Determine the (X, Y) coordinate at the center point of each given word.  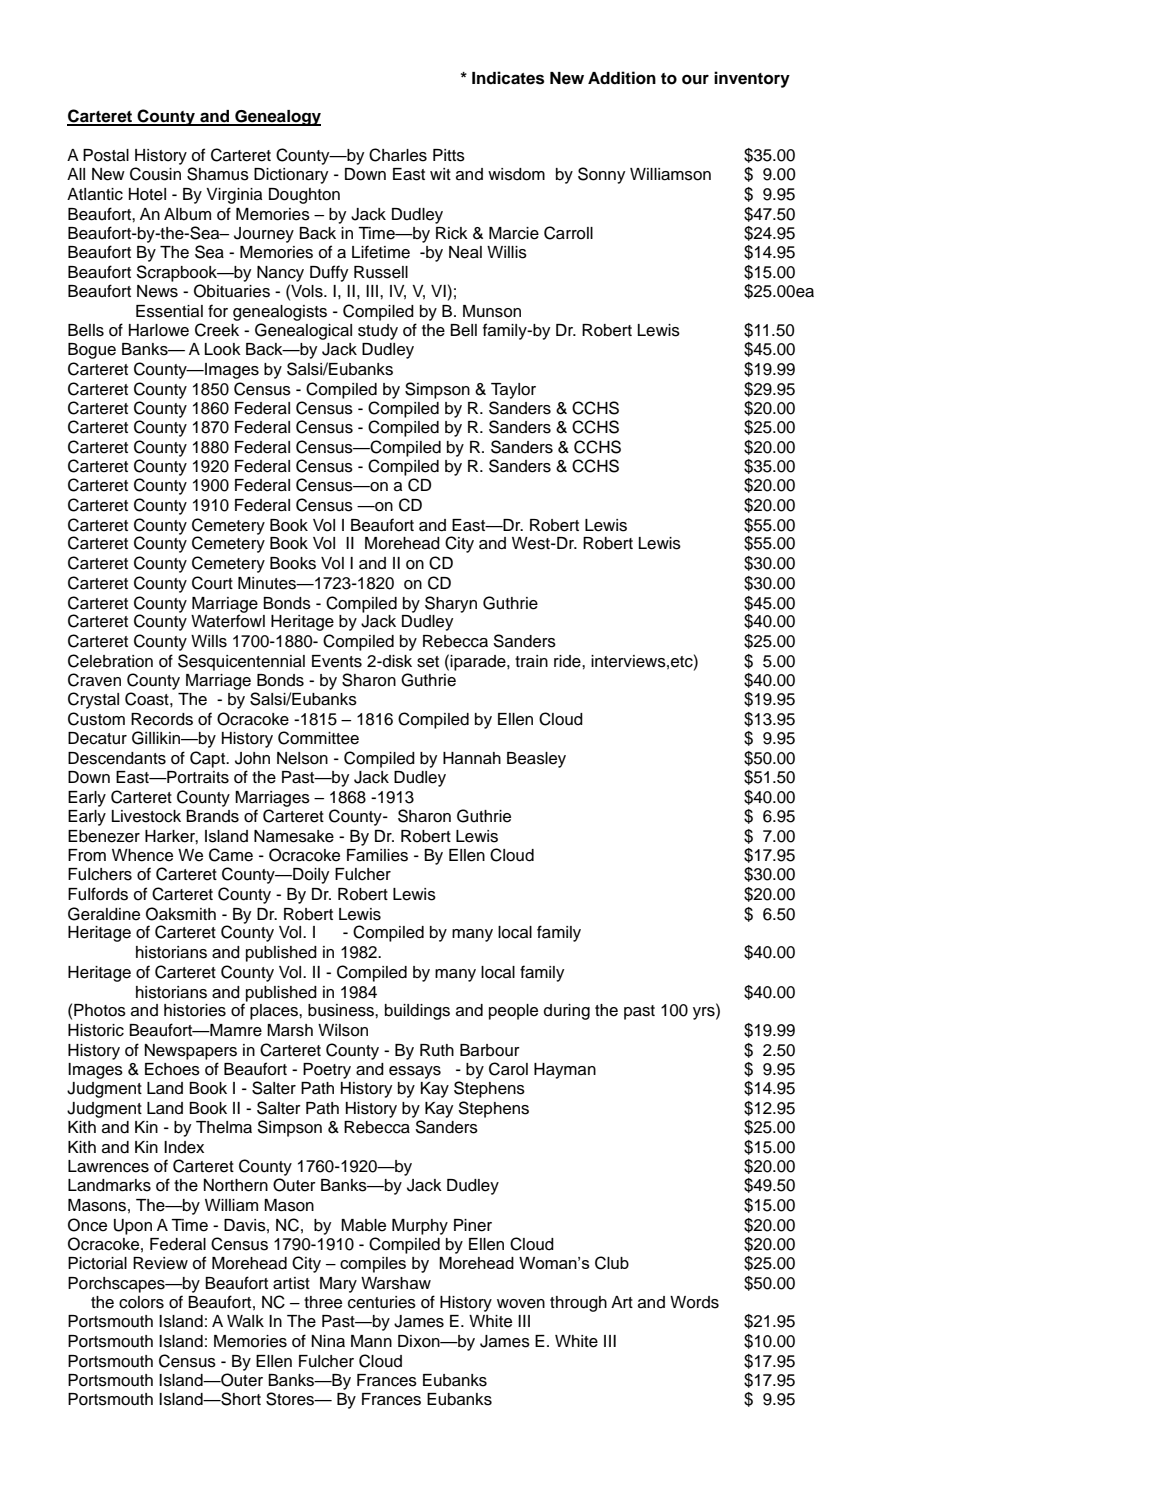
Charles (398, 155)
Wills (209, 641)
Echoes (172, 1069)
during (567, 1012)
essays (415, 1072)
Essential (169, 311)
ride (568, 661)
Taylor (513, 391)
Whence (142, 855)
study (378, 332)
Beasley (536, 760)
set (428, 662)
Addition (622, 78)
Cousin (155, 174)
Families (377, 855)
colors (141, 1302)
